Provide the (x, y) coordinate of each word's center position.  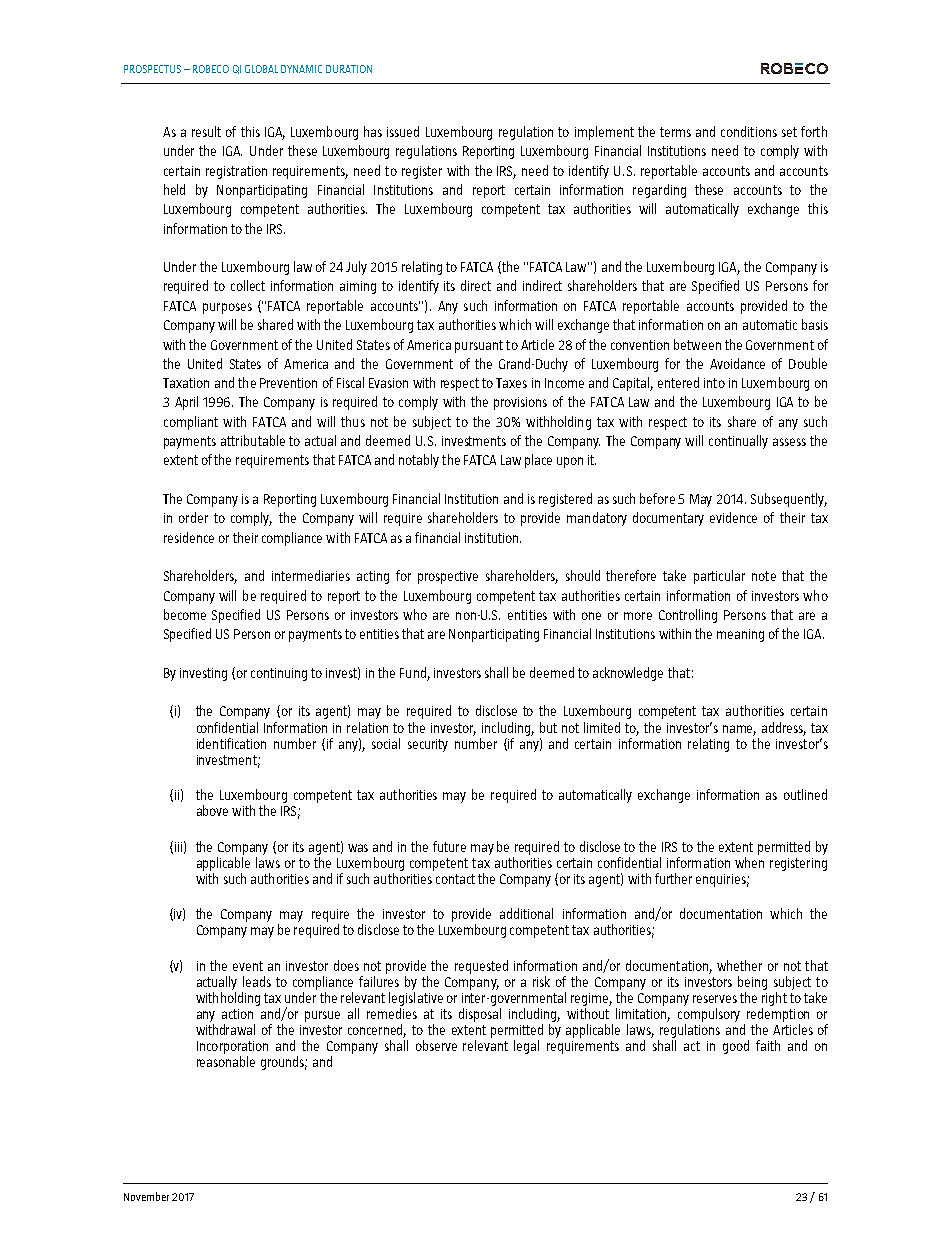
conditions (749, 131)
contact (455, 879)
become (185, 614)
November (146, 1196)
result (206, 131)
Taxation (186, 383)
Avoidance (737, 363)
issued (403, 131)
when (749, 862)
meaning (740, 635)
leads (257, 981)
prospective (448, 577)
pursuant (479, 346)
